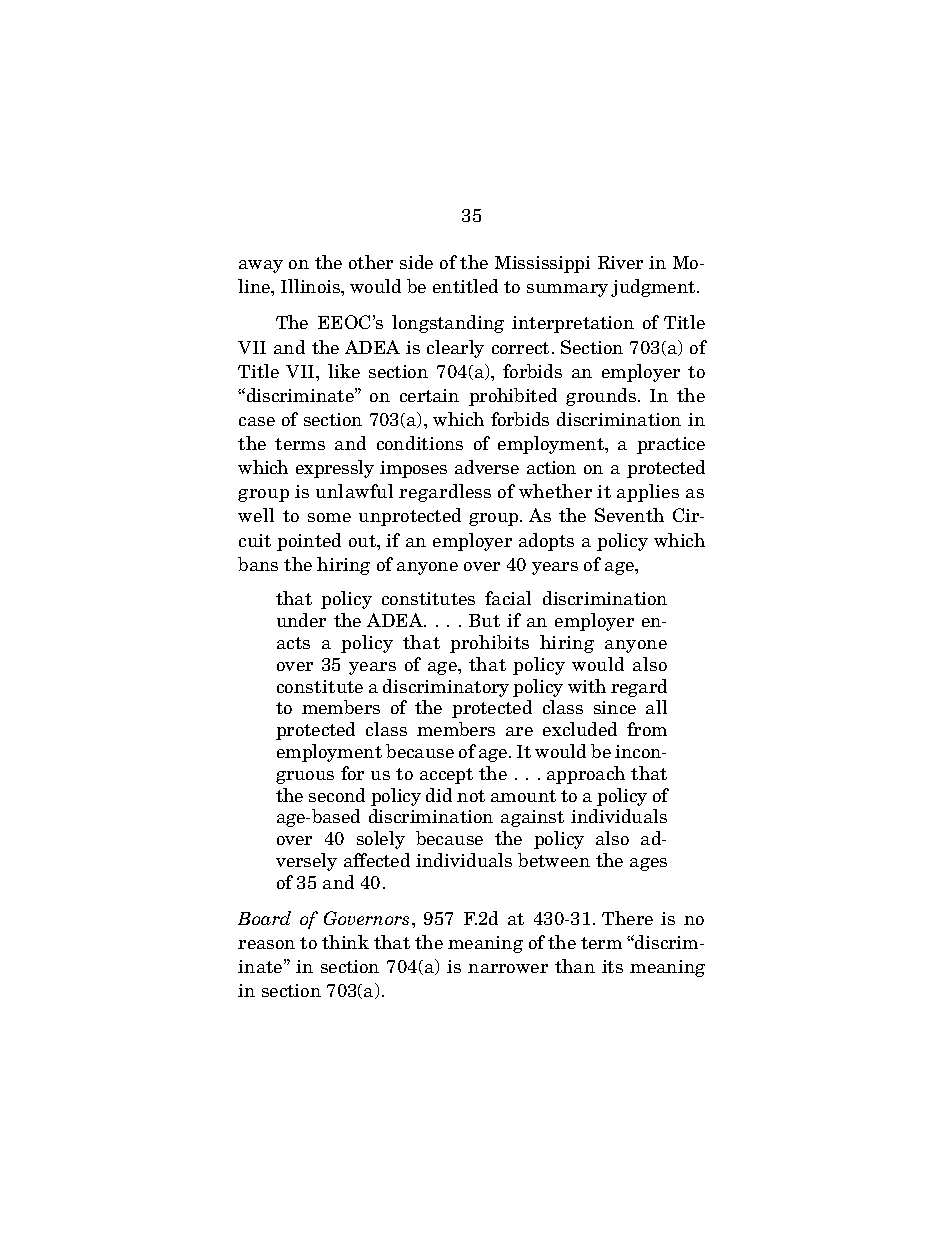  I want to click on reason, so click(266, 944).
